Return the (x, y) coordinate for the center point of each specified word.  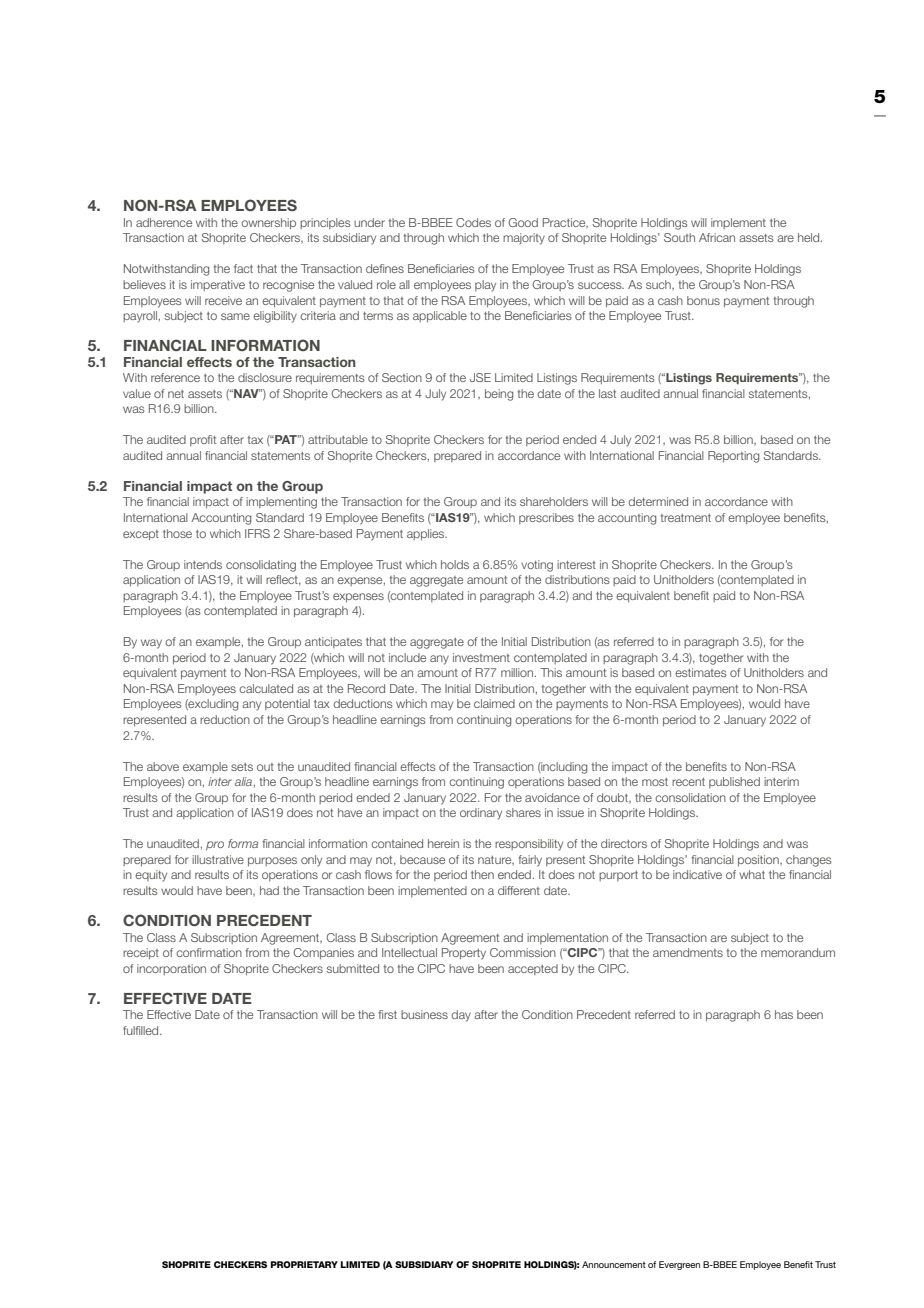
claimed (494, 703)
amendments (688, 952)
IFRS (257, 533)
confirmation (209, 952)
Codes (473, 222)
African (717, 237)
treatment (685, 518)
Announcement (614, 1264)
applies (427, 534)
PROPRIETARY (304, 1264)
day (461, 1016)
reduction (225, 719)
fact (243, 268)
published (734, 782)
